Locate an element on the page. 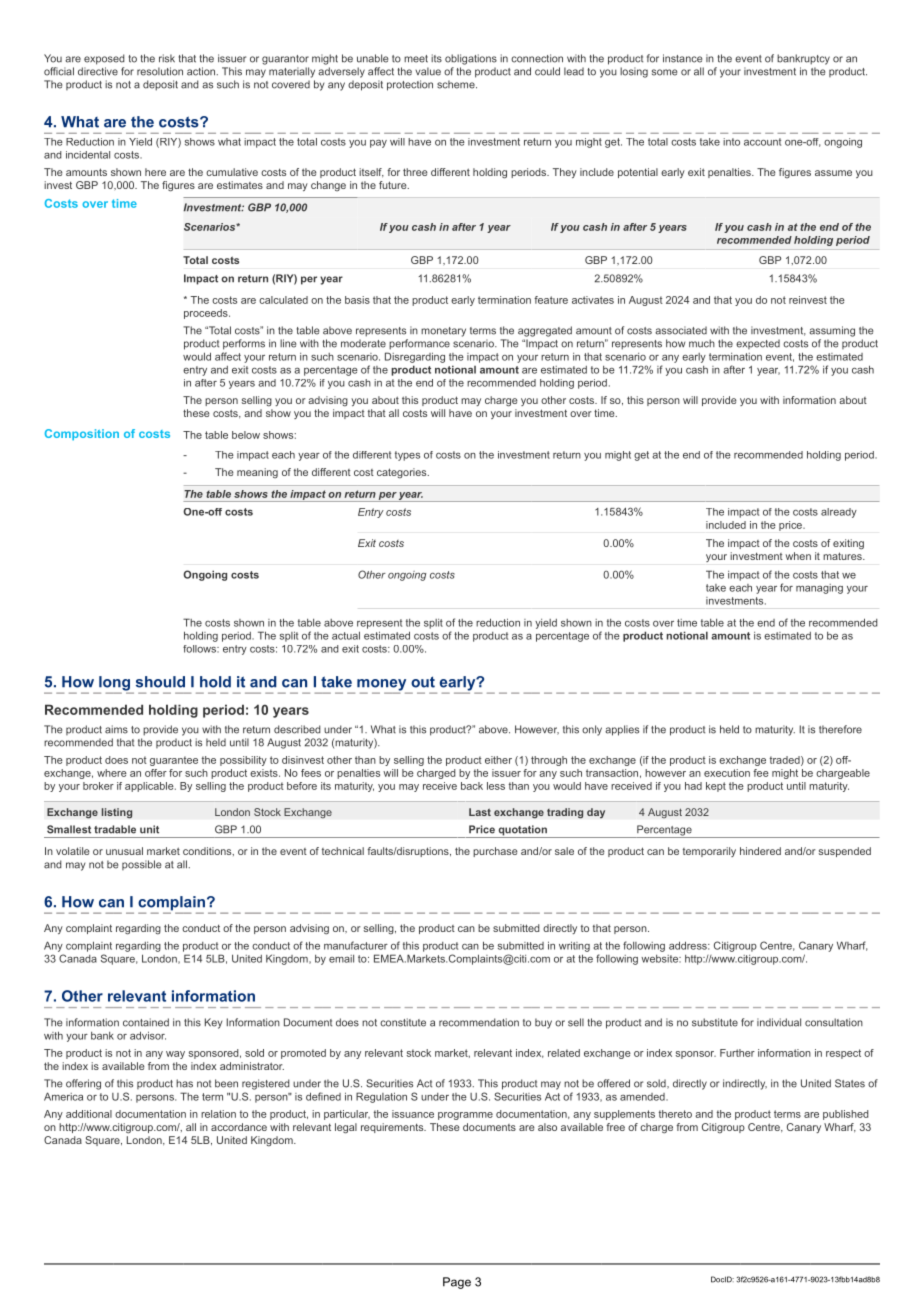  managing is located at coordinates (819, 589).
